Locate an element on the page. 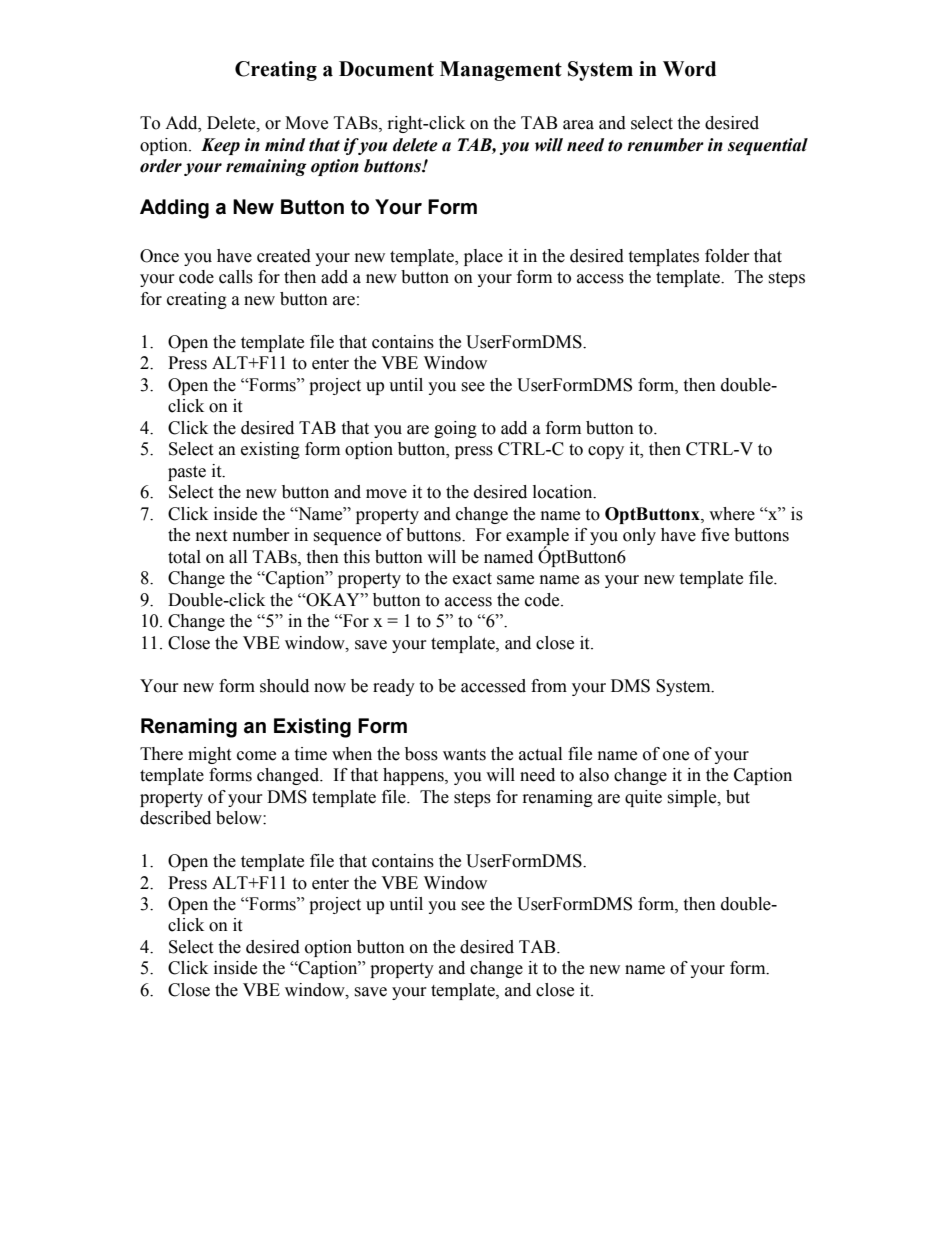 This document has height=1233, width=952. Word is located at coordinates (689, 69).
